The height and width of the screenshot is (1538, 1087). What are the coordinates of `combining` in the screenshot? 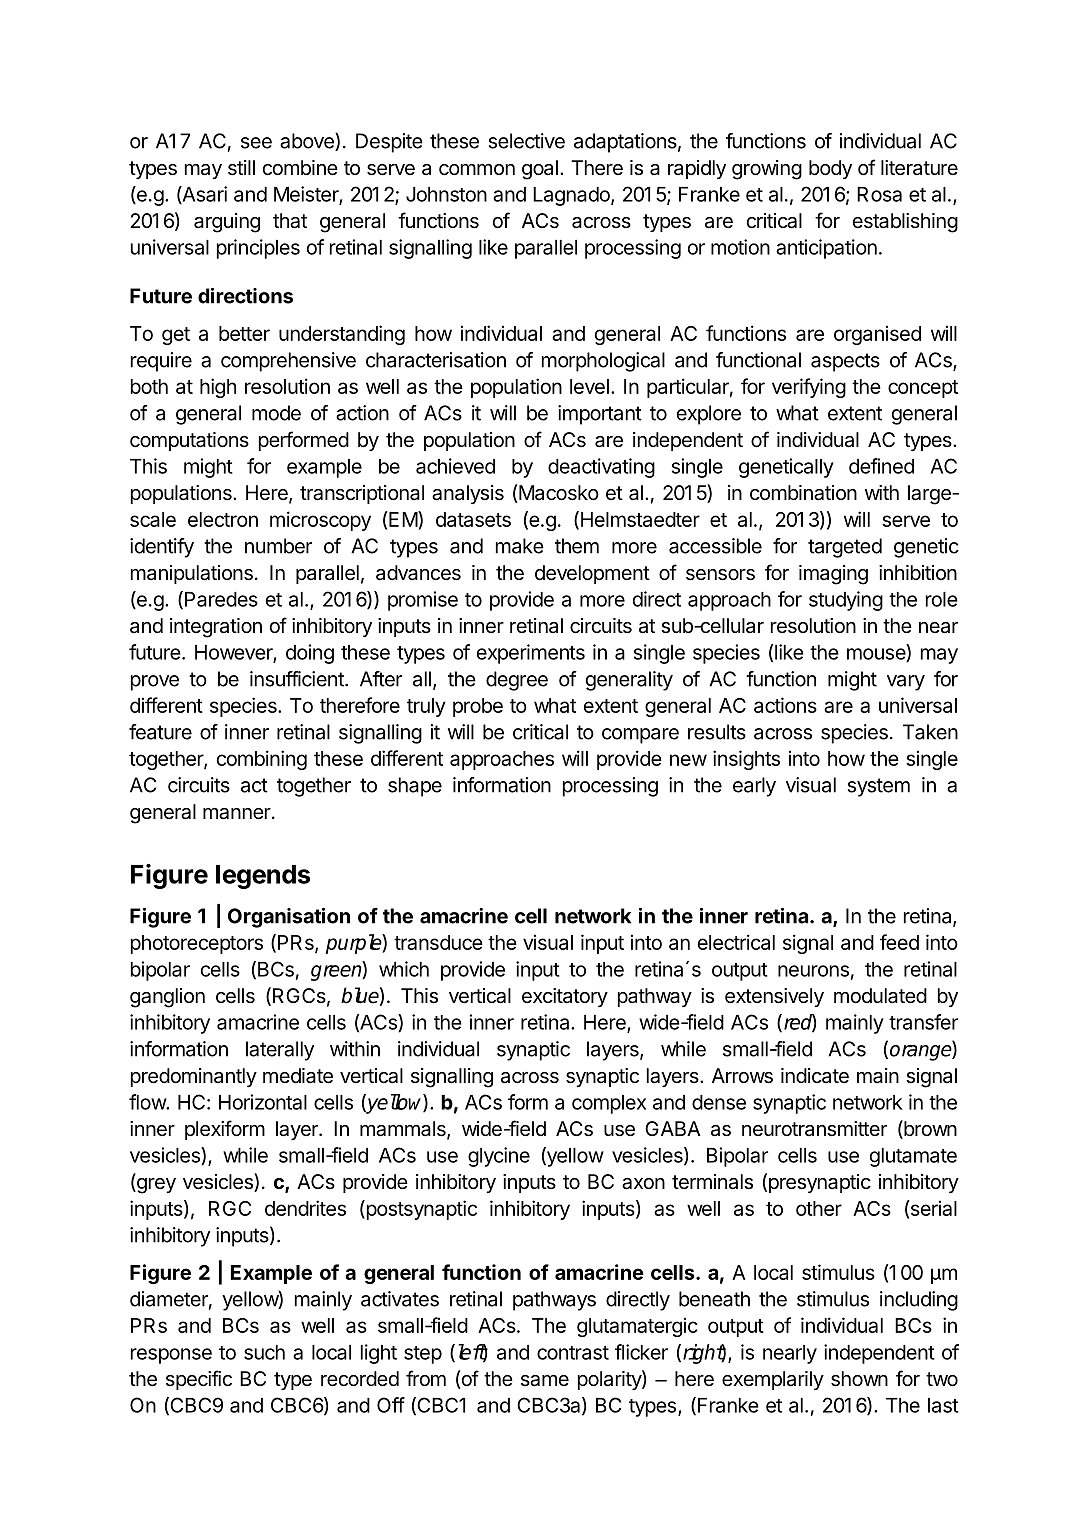 It's located at (262, 760).
